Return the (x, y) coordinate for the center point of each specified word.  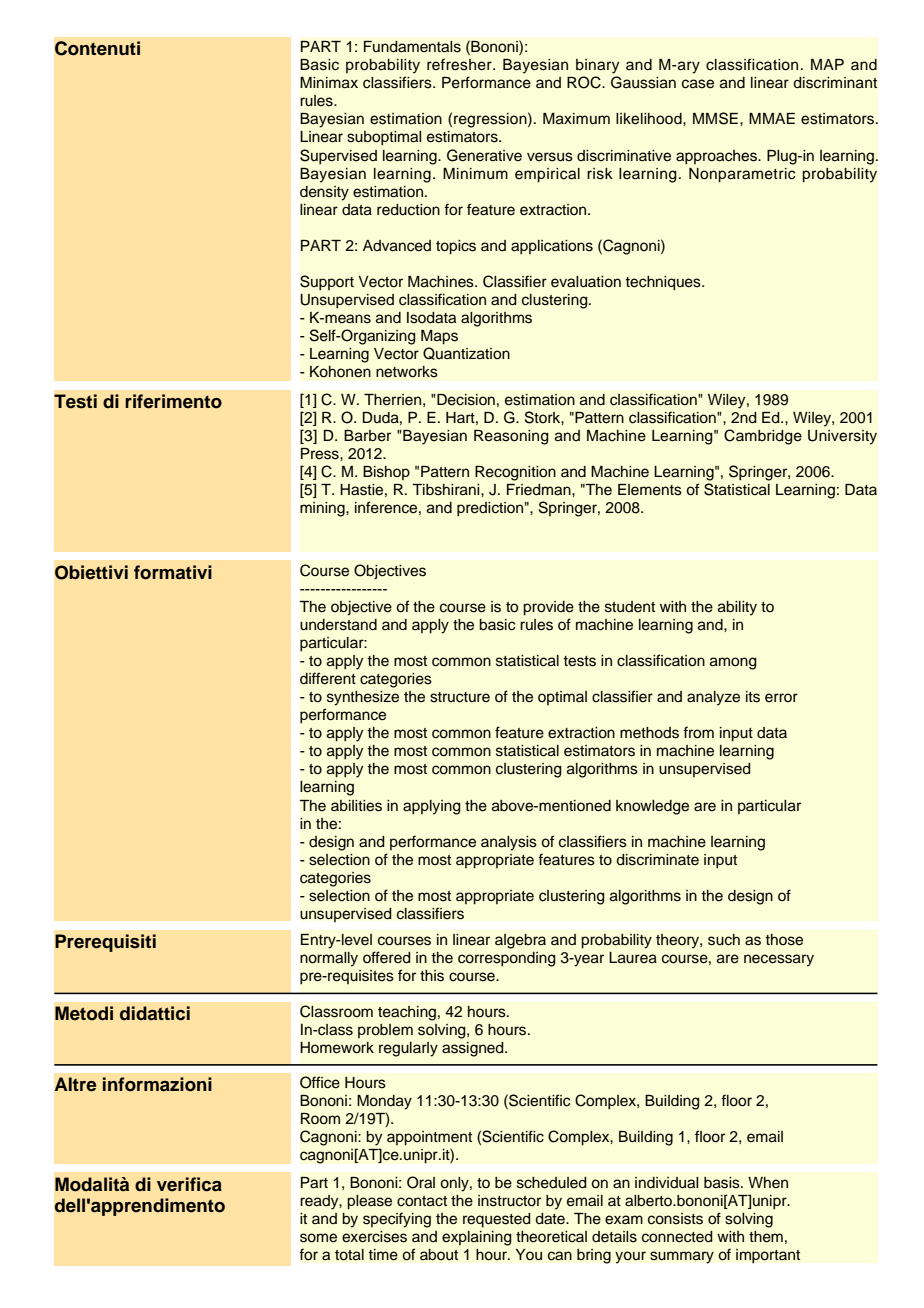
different (328, 678)
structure (460, 697)
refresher (460, 64)
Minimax (329, 83)
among (733, 663)
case (698, 84)
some (318, 1238)
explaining (477, 1238)
